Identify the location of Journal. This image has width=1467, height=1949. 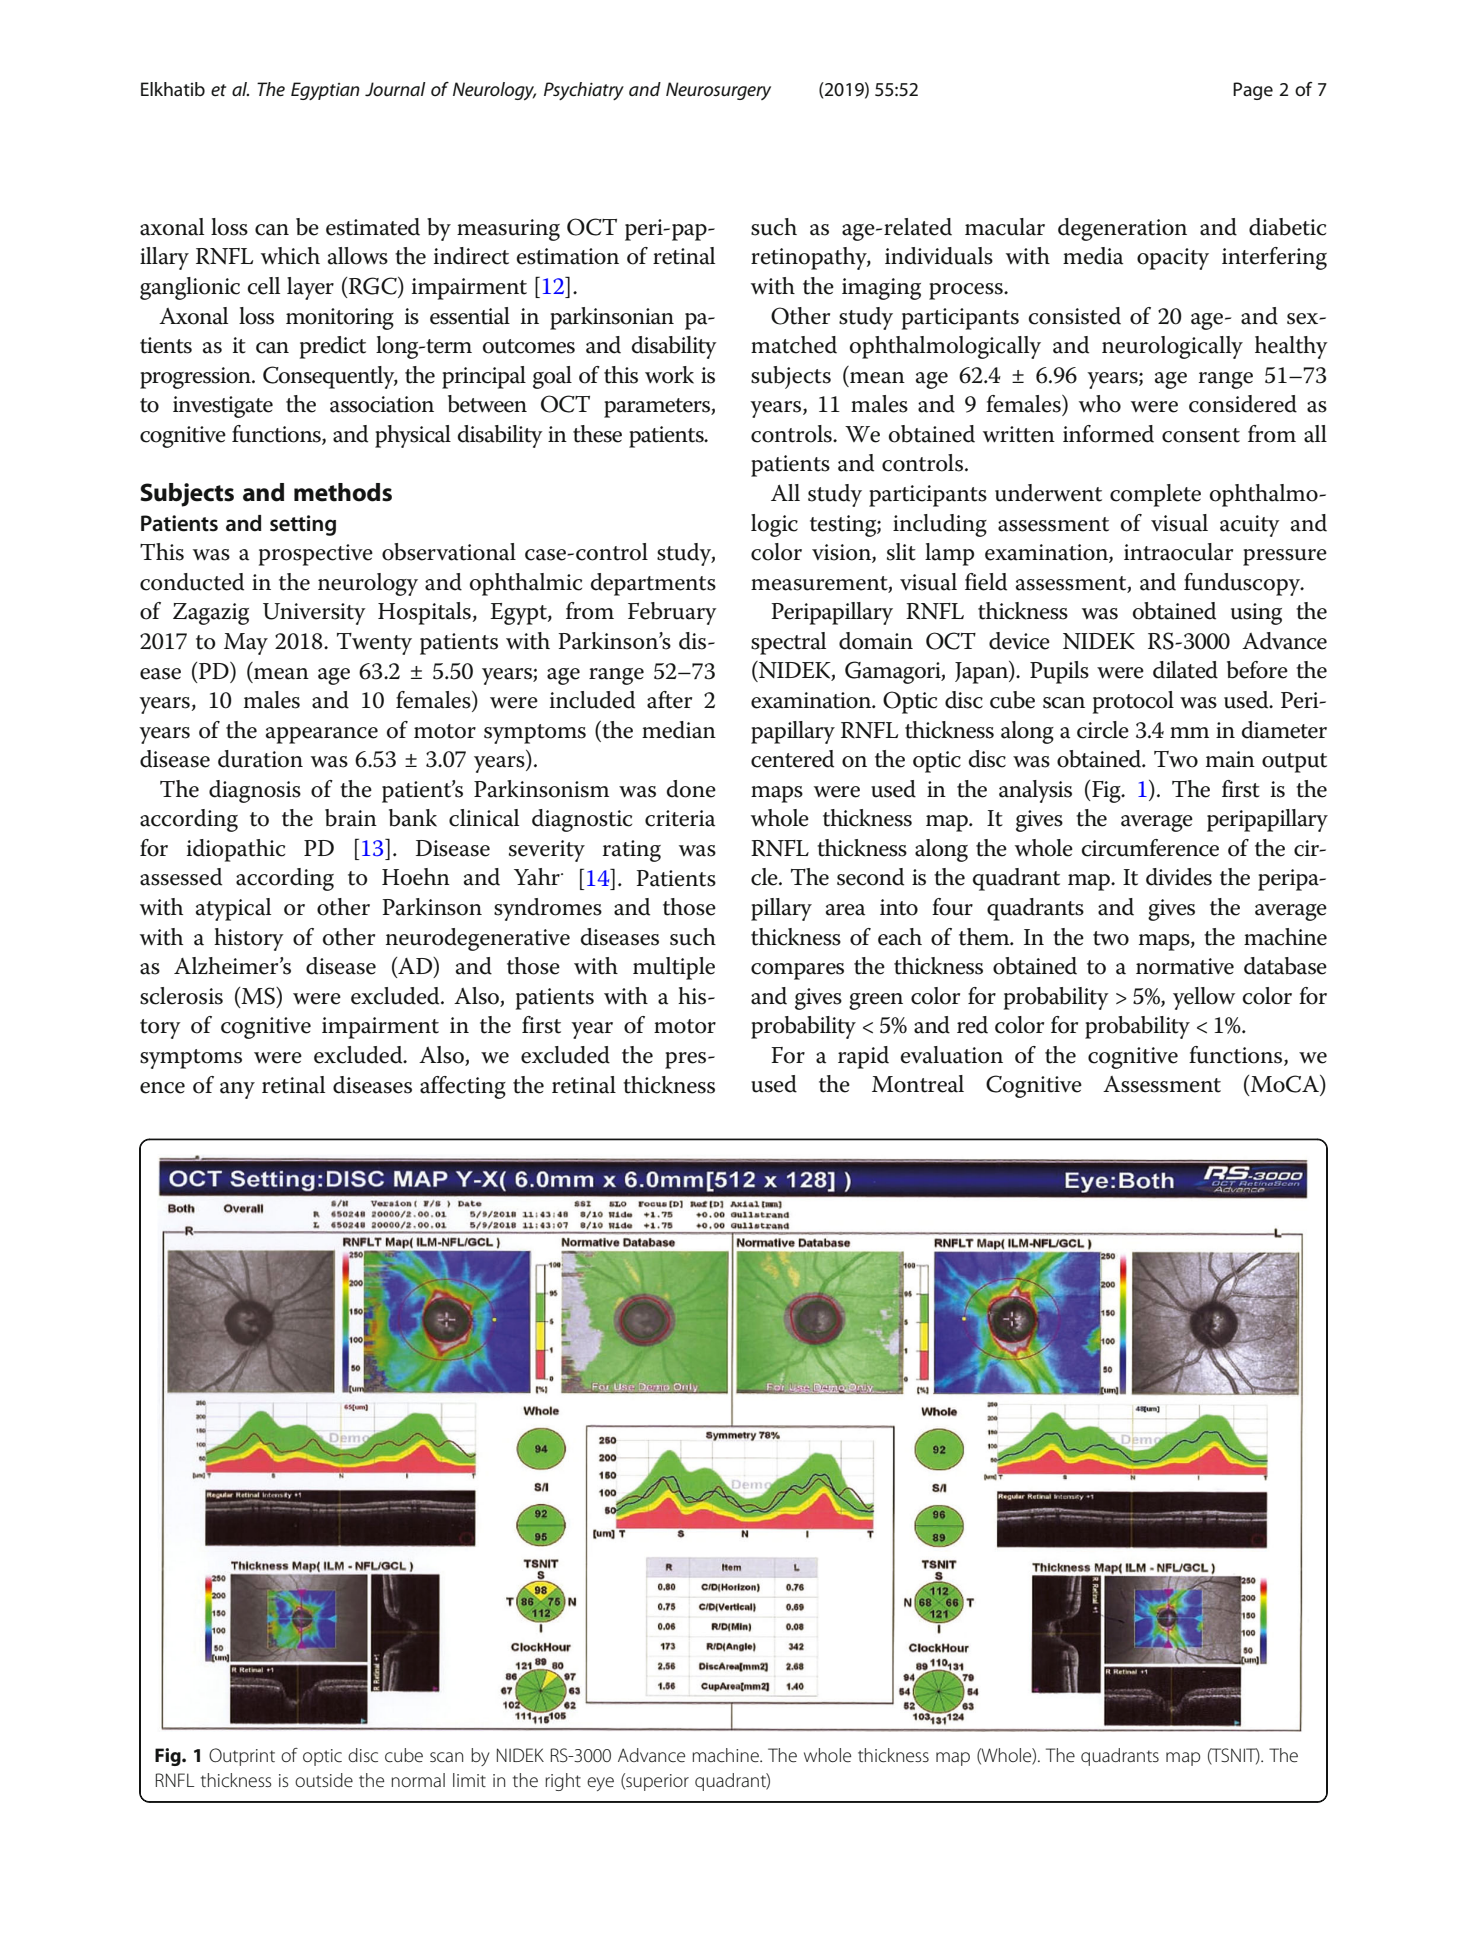
(395, 89).
